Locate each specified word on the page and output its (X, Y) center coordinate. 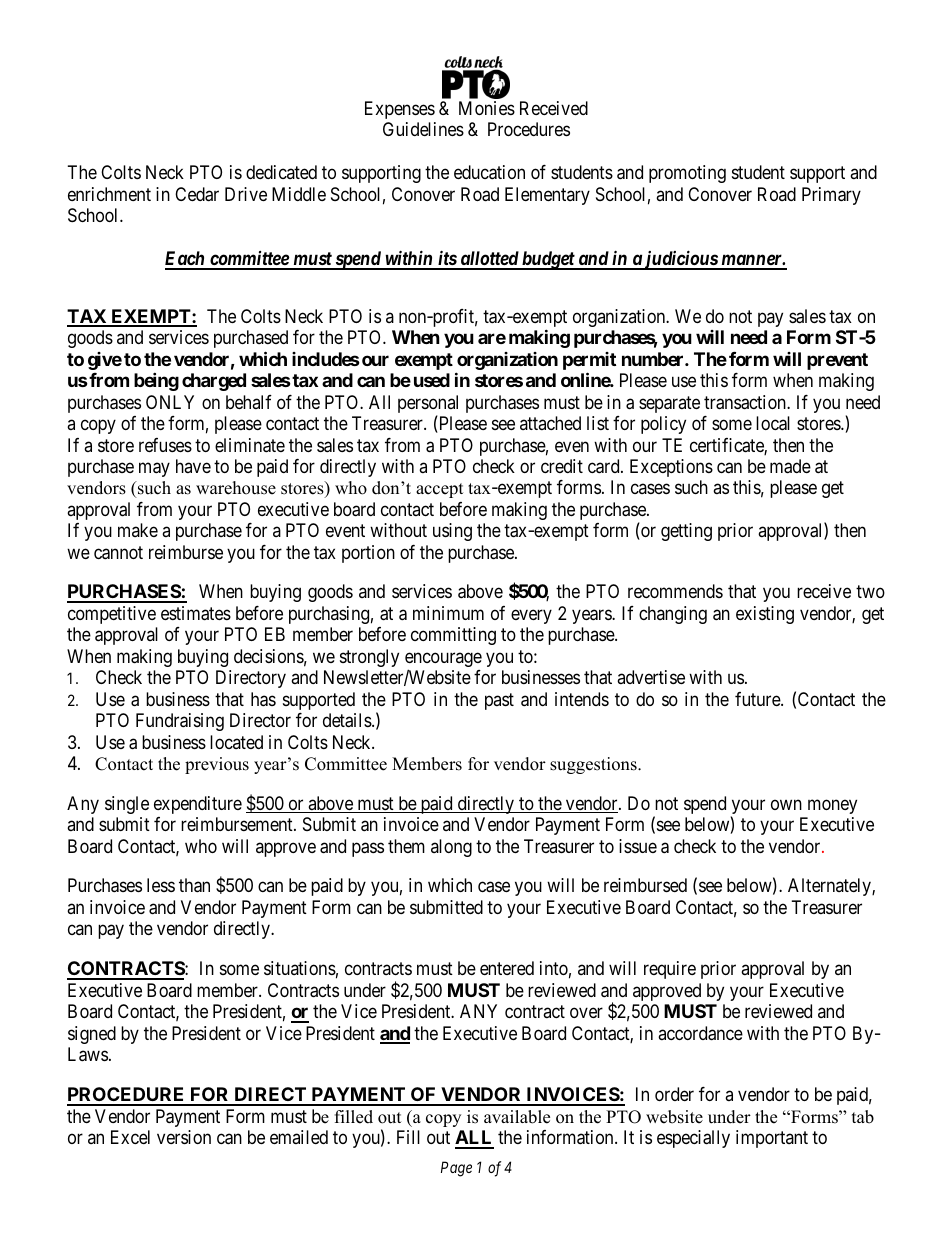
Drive (246, 194)
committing (453, 636)
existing (765, 615)
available (517, 1117)
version (184, 1137)
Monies (487, 108)
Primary (831, 196)
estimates (196, 613)
